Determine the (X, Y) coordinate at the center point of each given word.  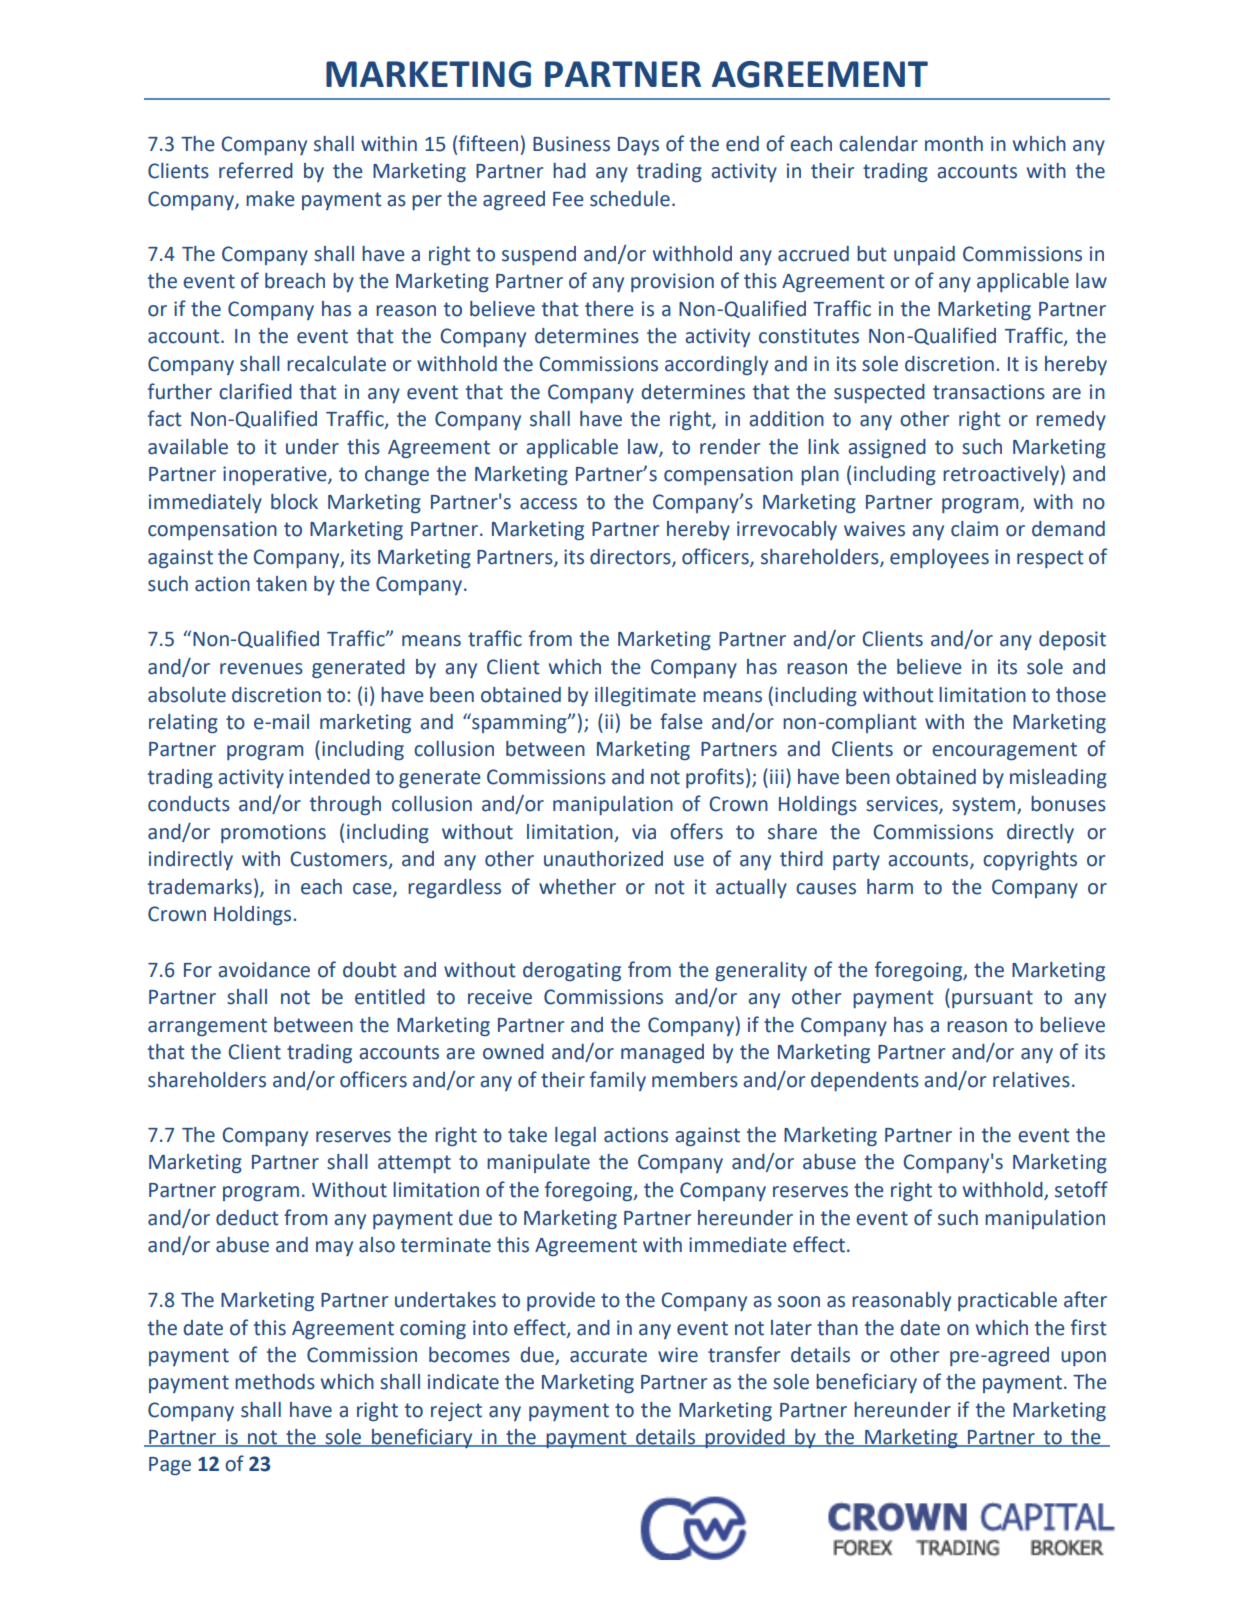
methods (275, 1382)
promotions (273, 833)
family (618, 1081)
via (644, 832)
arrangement (207, 1027)
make (270, 199)
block (294, 502)
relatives (1031, 1080)
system (985, 806)
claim (974, 529)
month (954, 144)
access (548, 504)
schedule (630, 199)
